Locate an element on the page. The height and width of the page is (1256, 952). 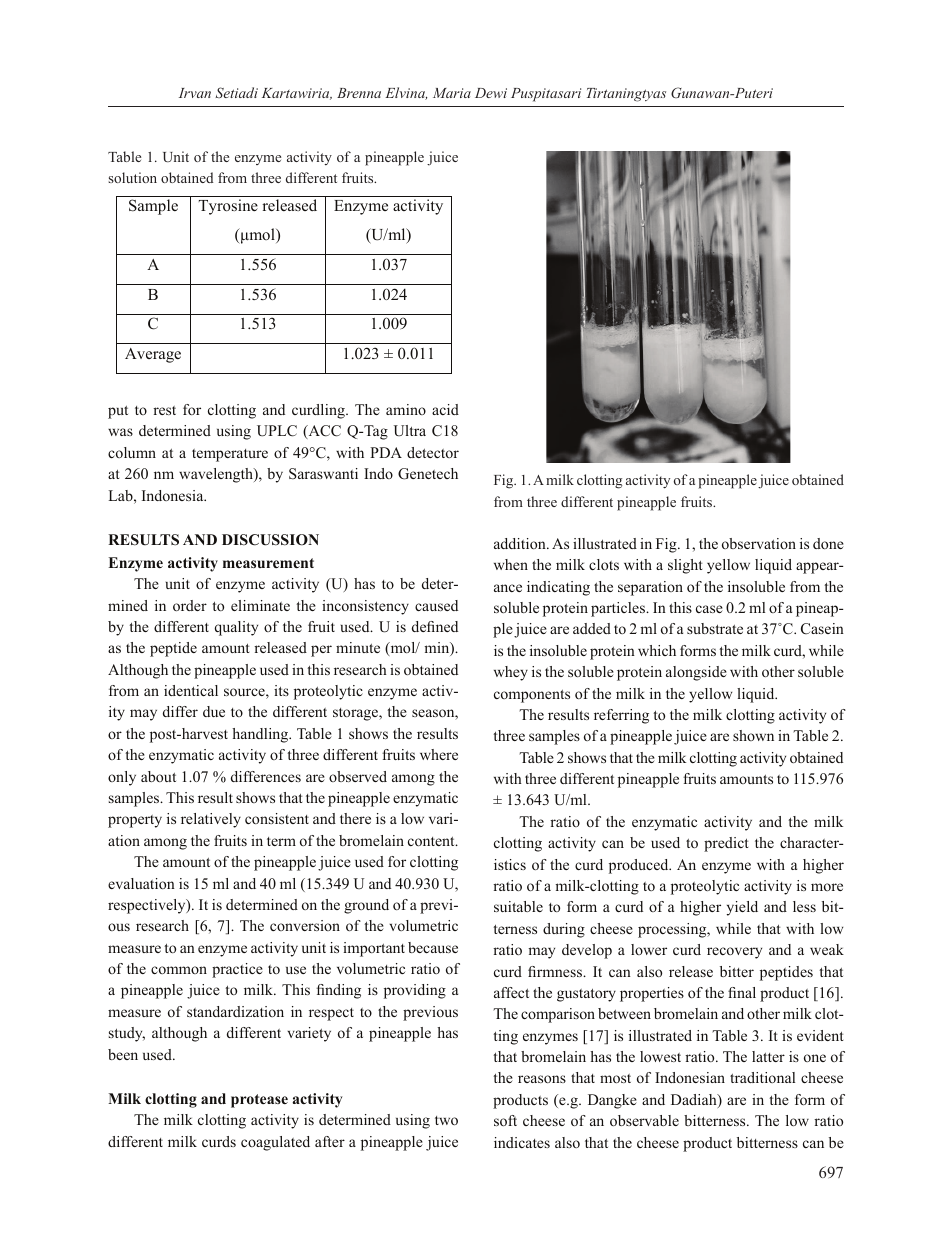
Brenna is located at coordinates (359, 93).
